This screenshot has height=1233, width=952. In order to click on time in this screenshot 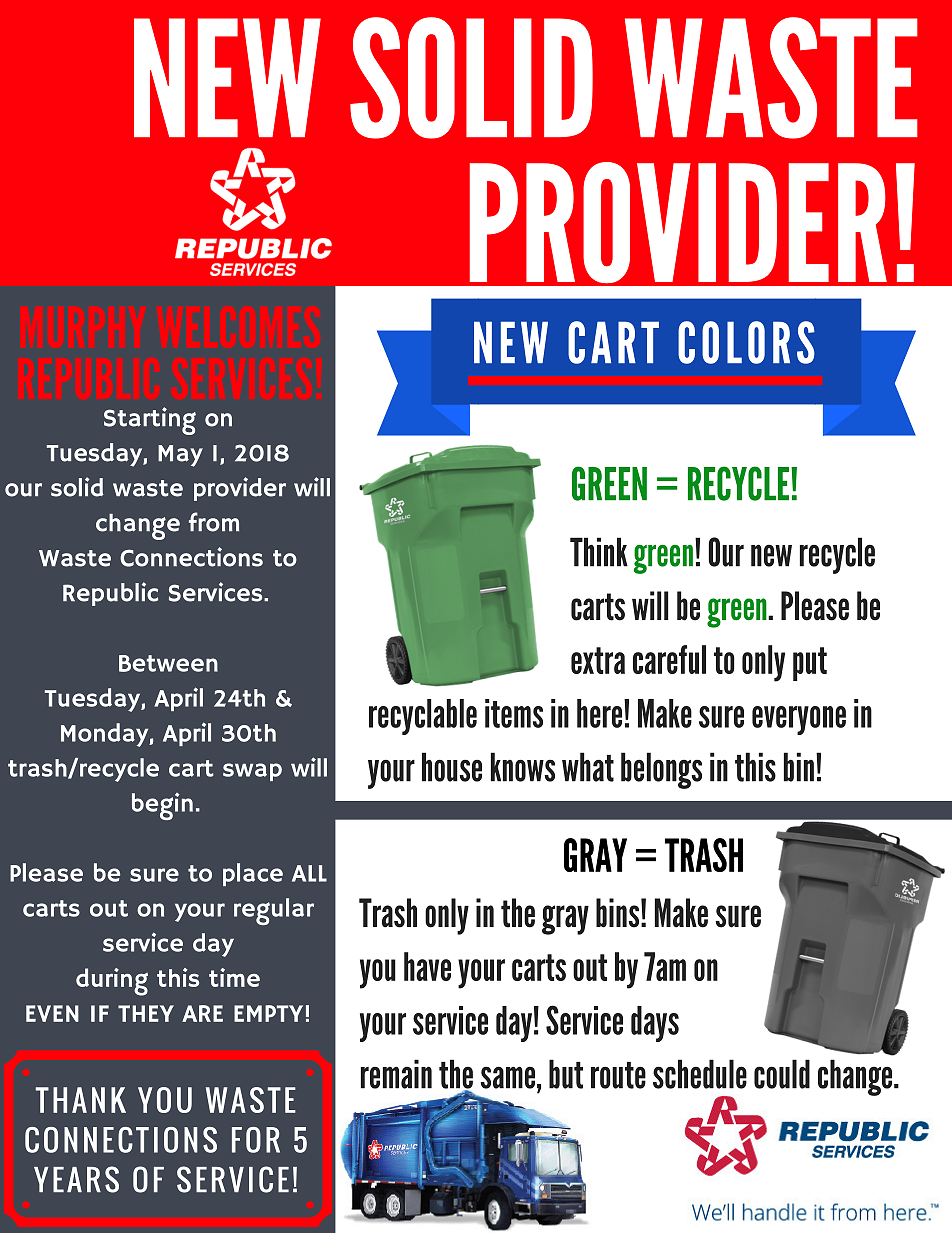, I will do `click(234, 977)`.
